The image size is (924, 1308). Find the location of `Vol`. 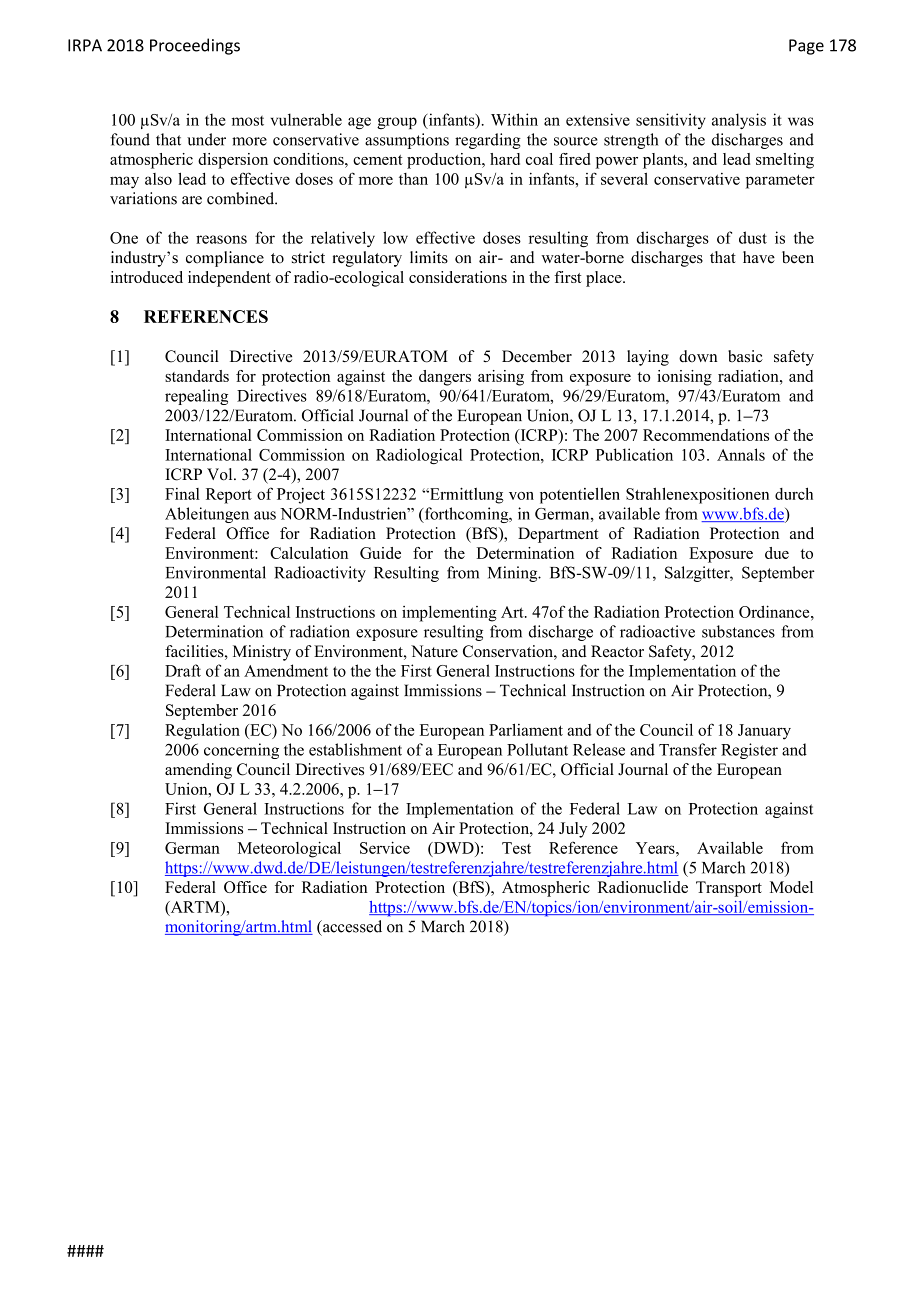

Vol is located at coordinates (221, 474).
